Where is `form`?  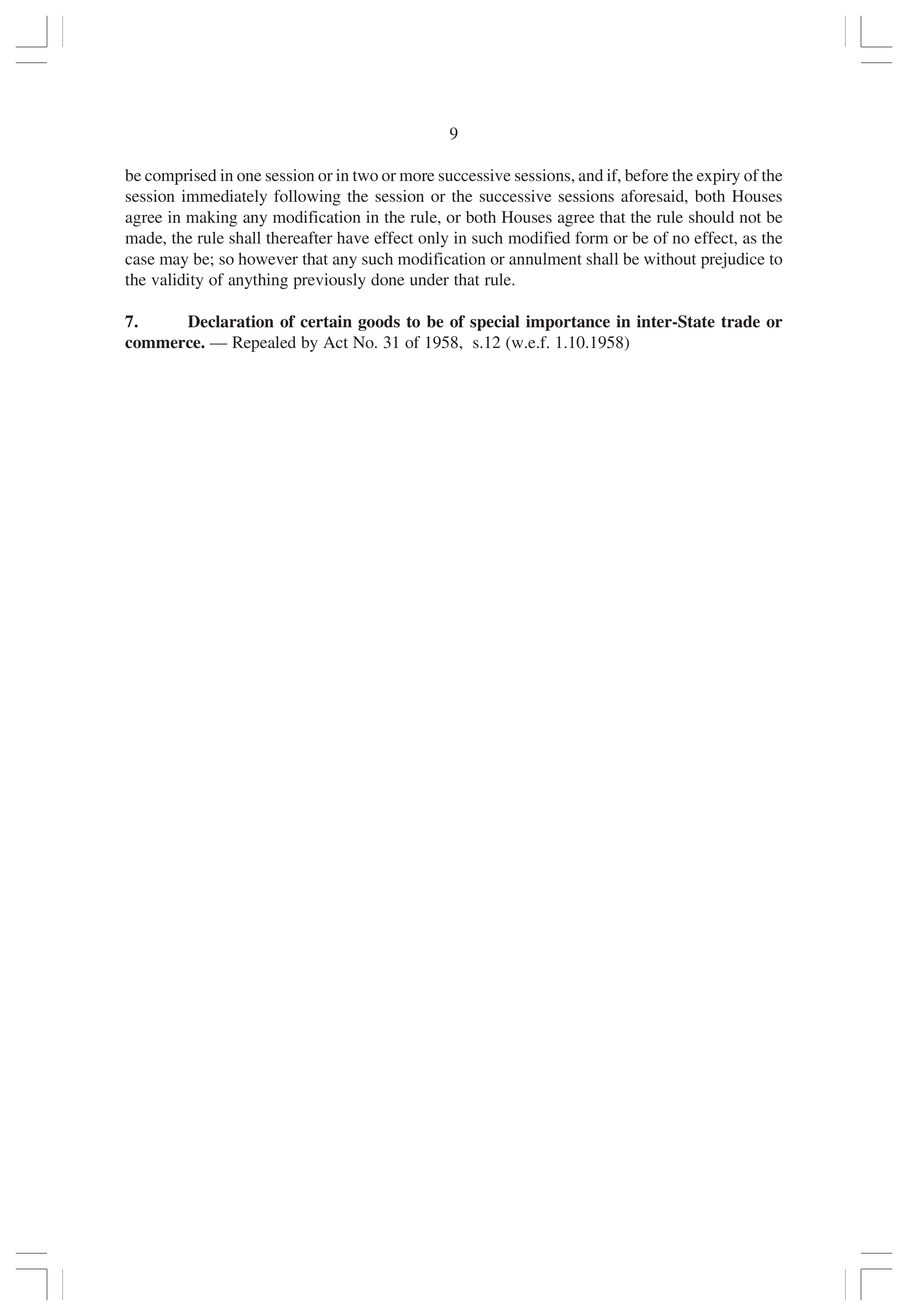 form is located at coordinates (591, 237).
